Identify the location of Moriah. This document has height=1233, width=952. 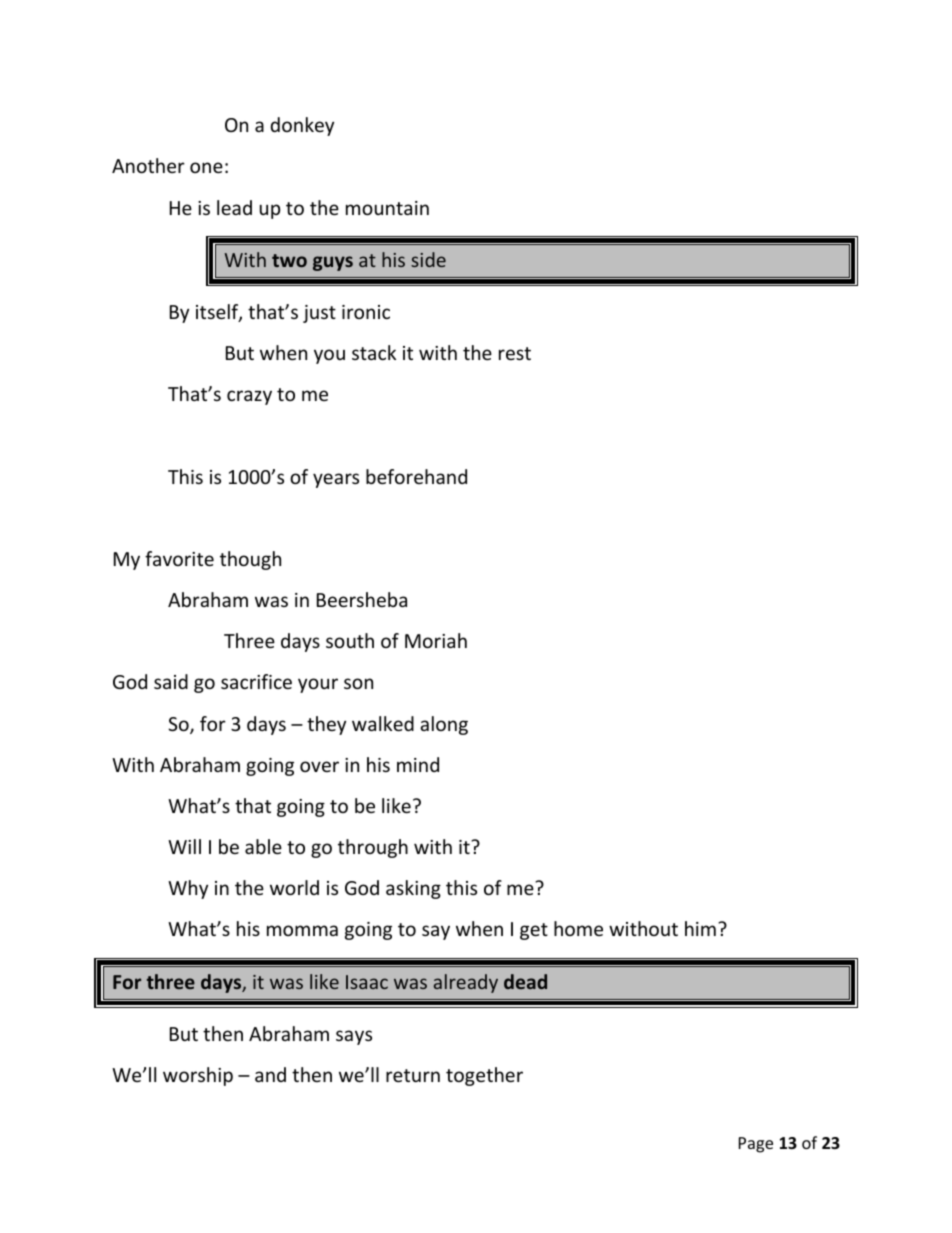
(436, 640).
